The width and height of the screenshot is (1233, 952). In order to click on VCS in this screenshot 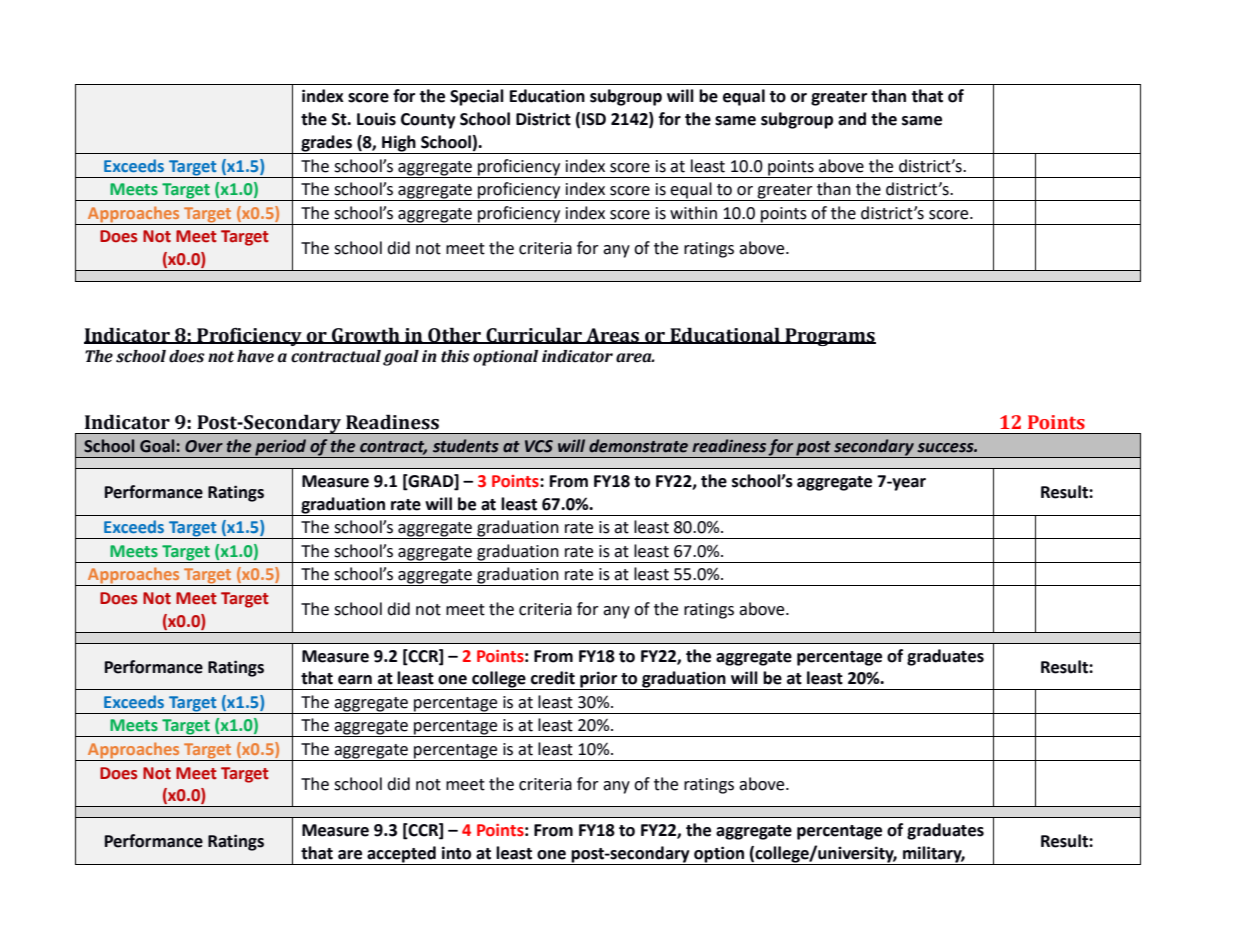, I will do `click(539, 446)`.
